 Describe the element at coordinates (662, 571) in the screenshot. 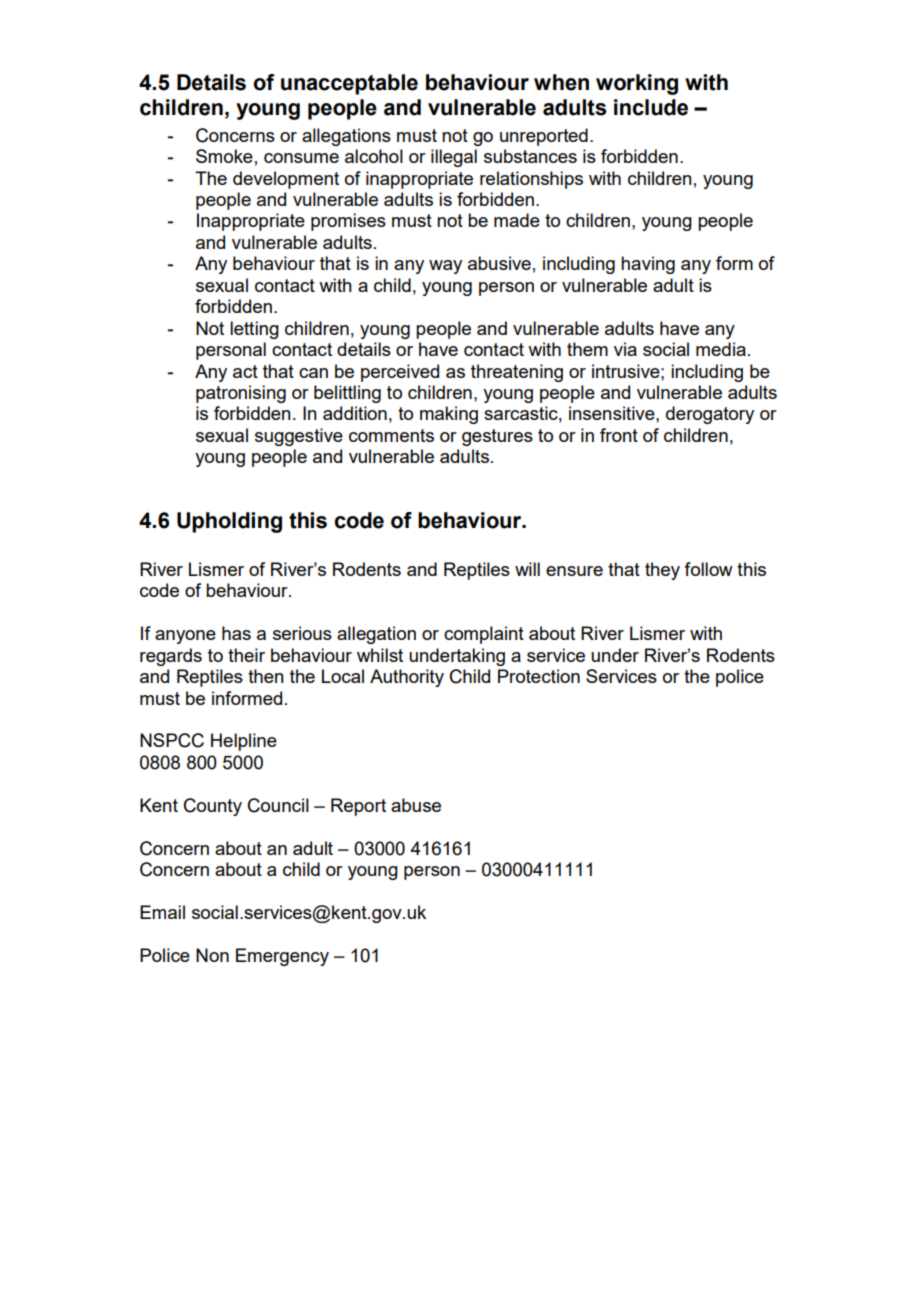

I see `they` at that location.
